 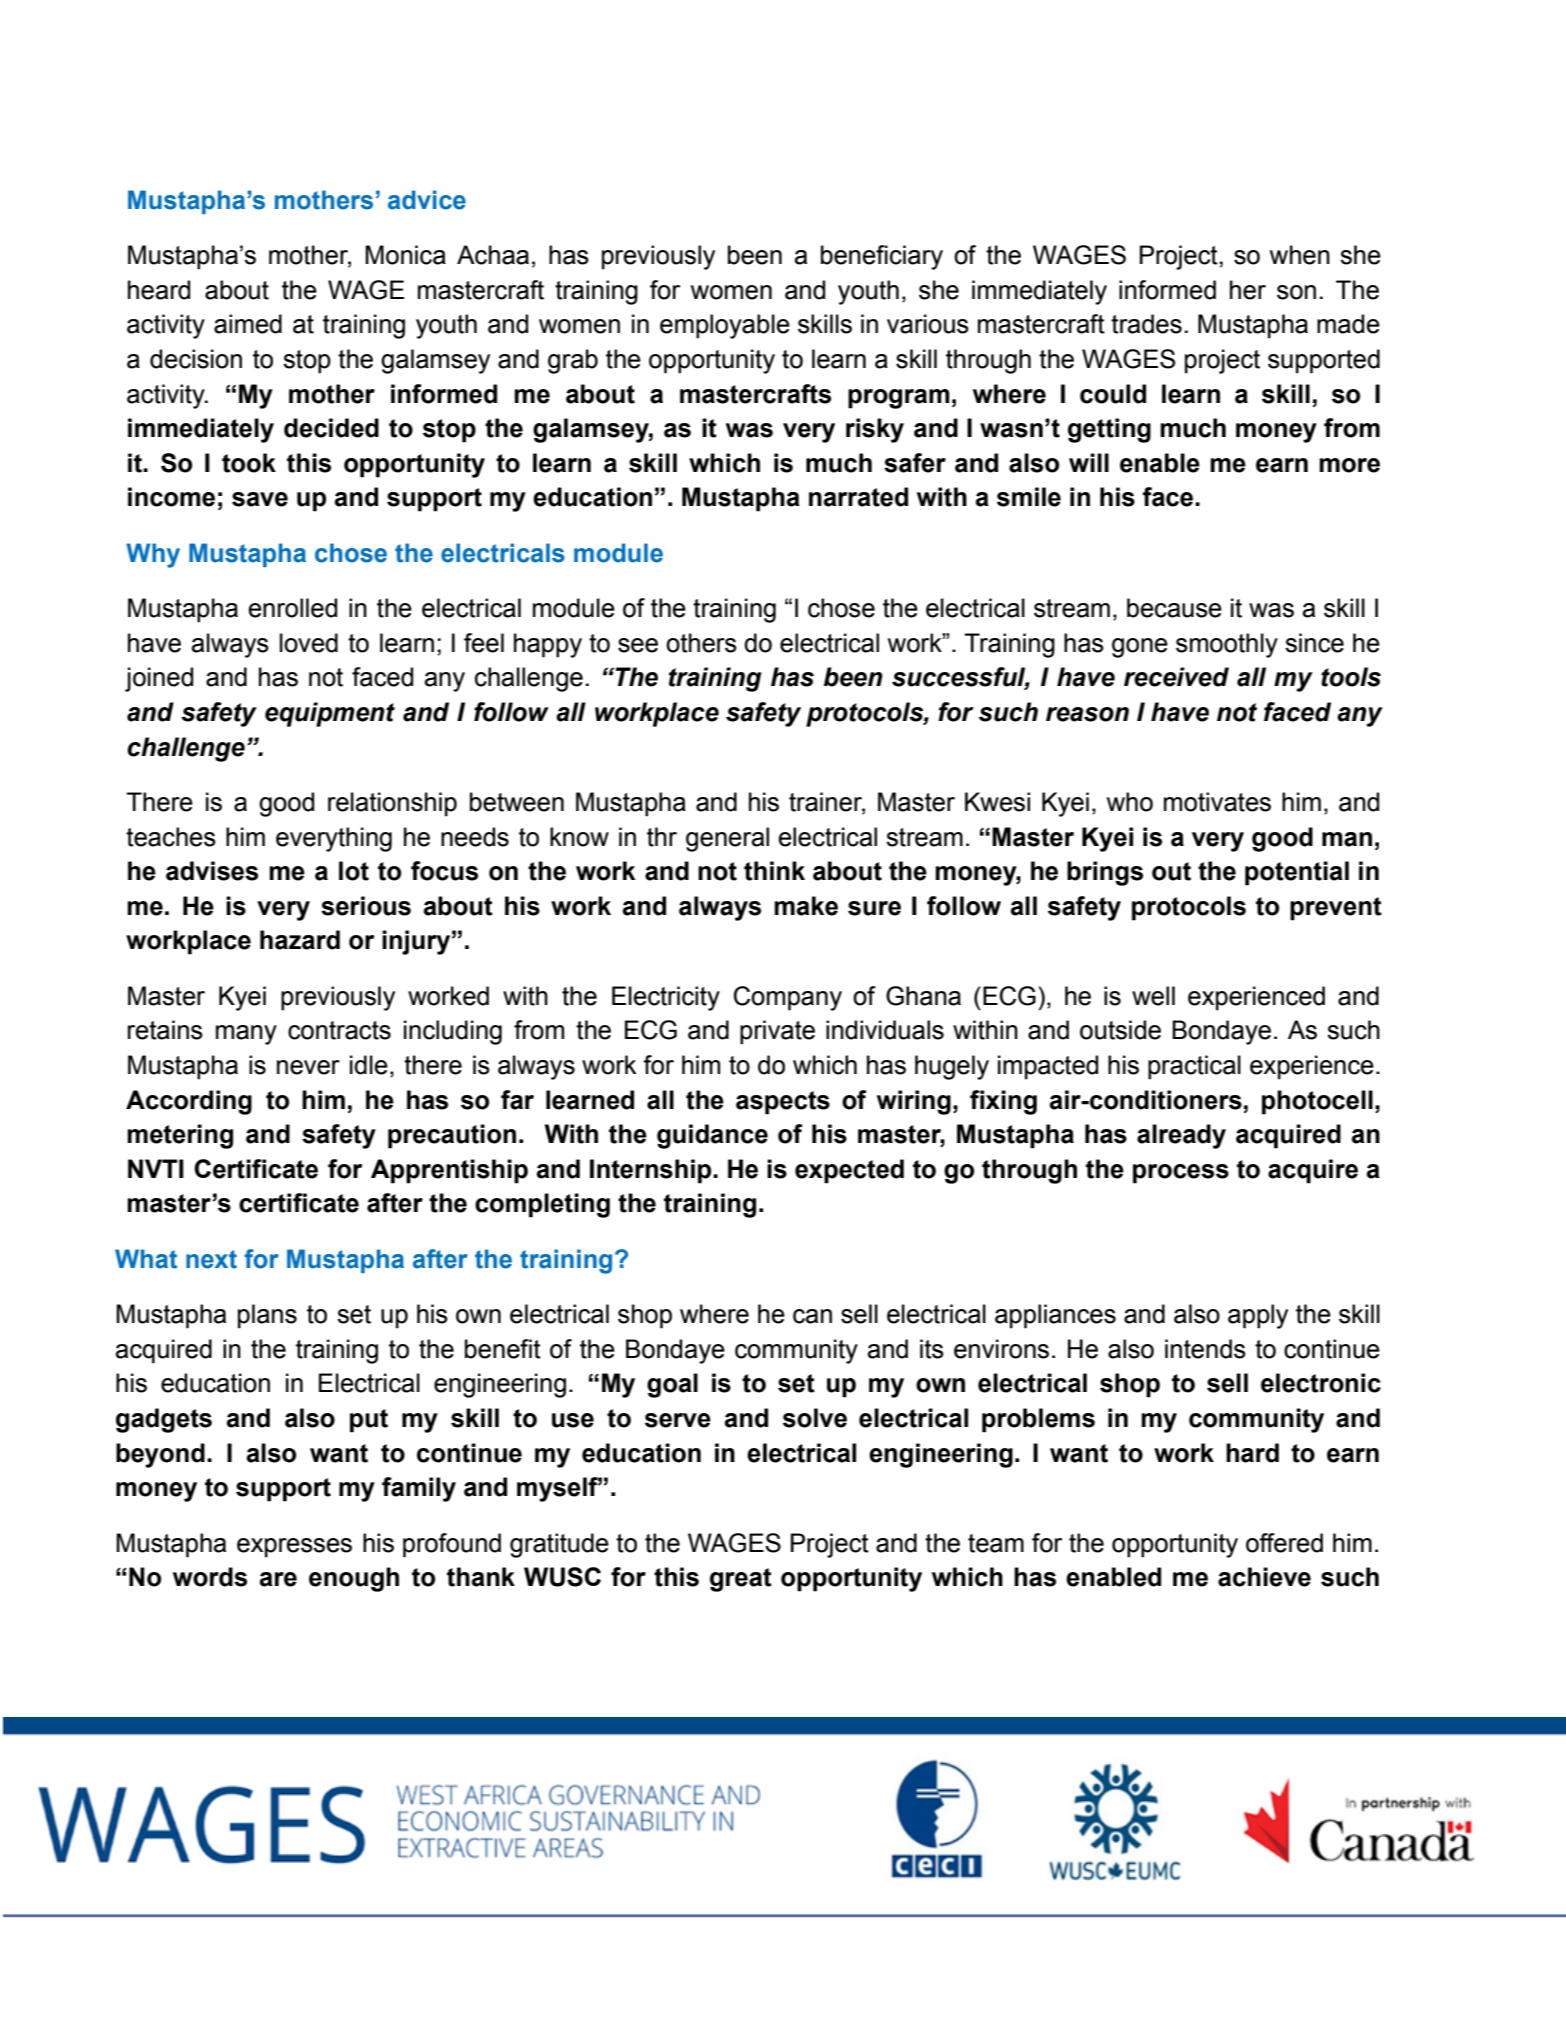 I want to click on Monica, so click(x=405, y=255).
